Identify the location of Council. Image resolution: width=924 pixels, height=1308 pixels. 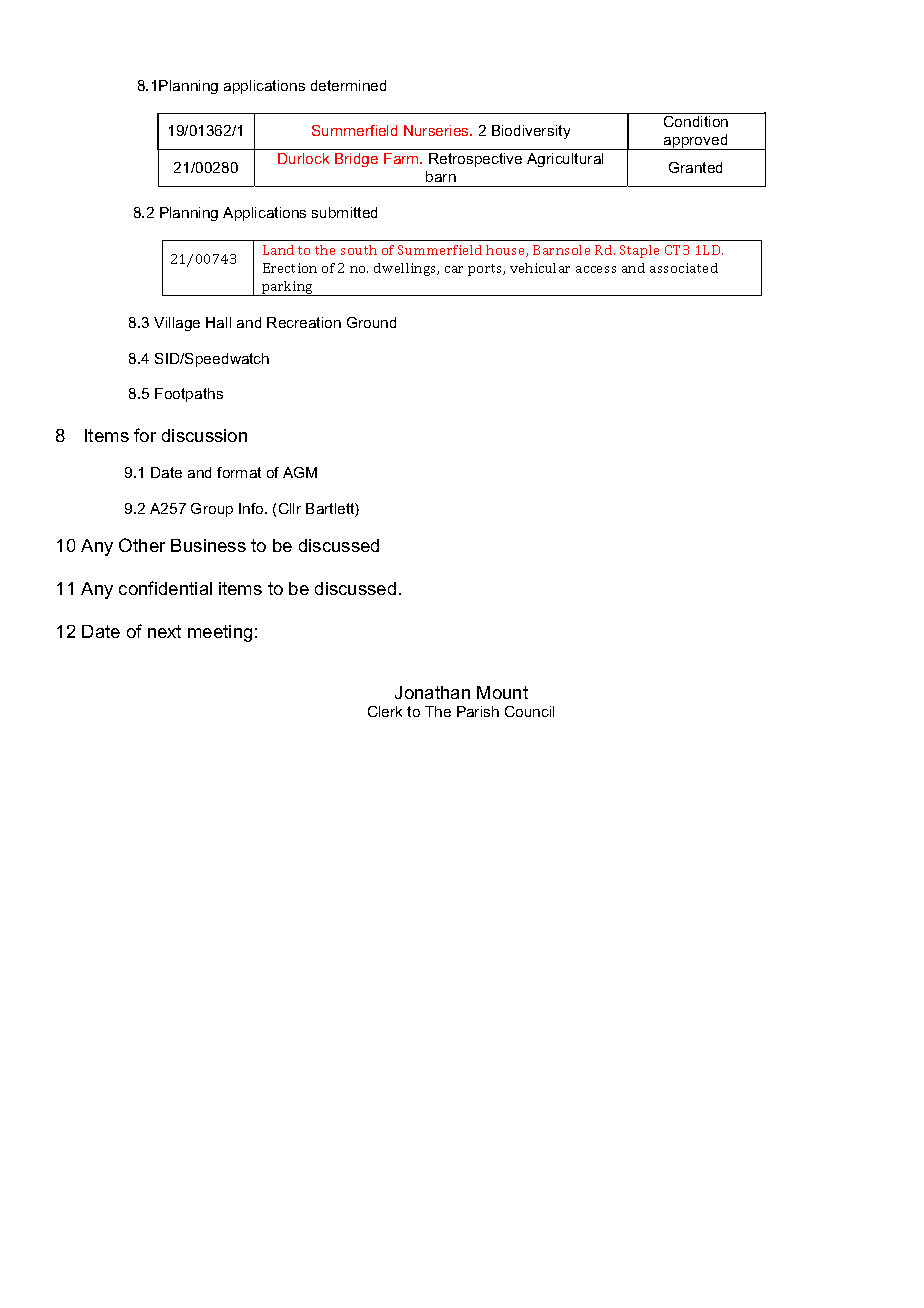
(529, 711).
